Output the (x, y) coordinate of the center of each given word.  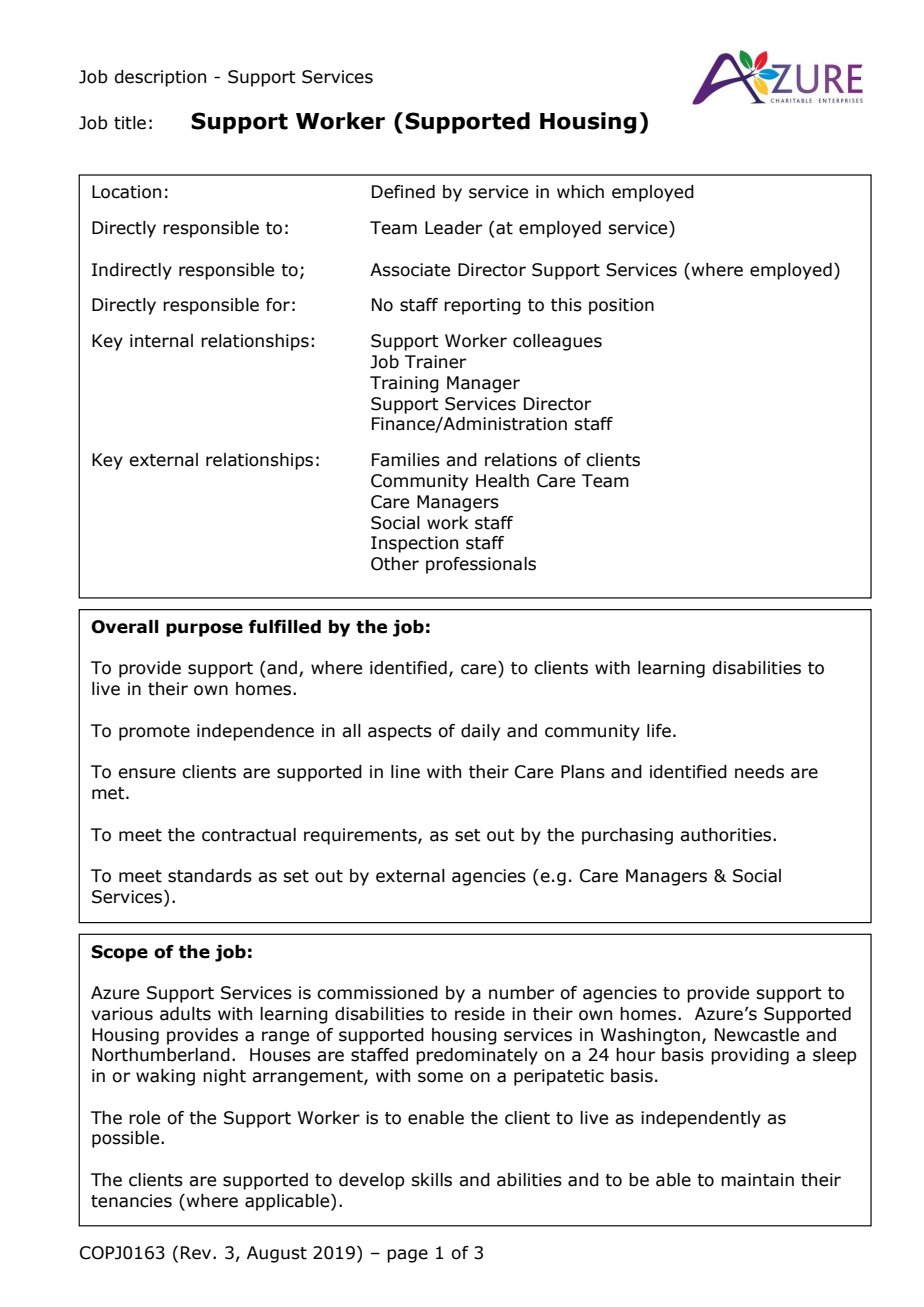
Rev (197, 1253)
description (160, 78)
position (621, 306)
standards (210, 876)
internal (161, 341)
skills (431, 1180)
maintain (757, 1180)
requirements (361, 836)
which (580, 192)
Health (502, 481)
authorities (727, 835)
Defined (403, 192)
